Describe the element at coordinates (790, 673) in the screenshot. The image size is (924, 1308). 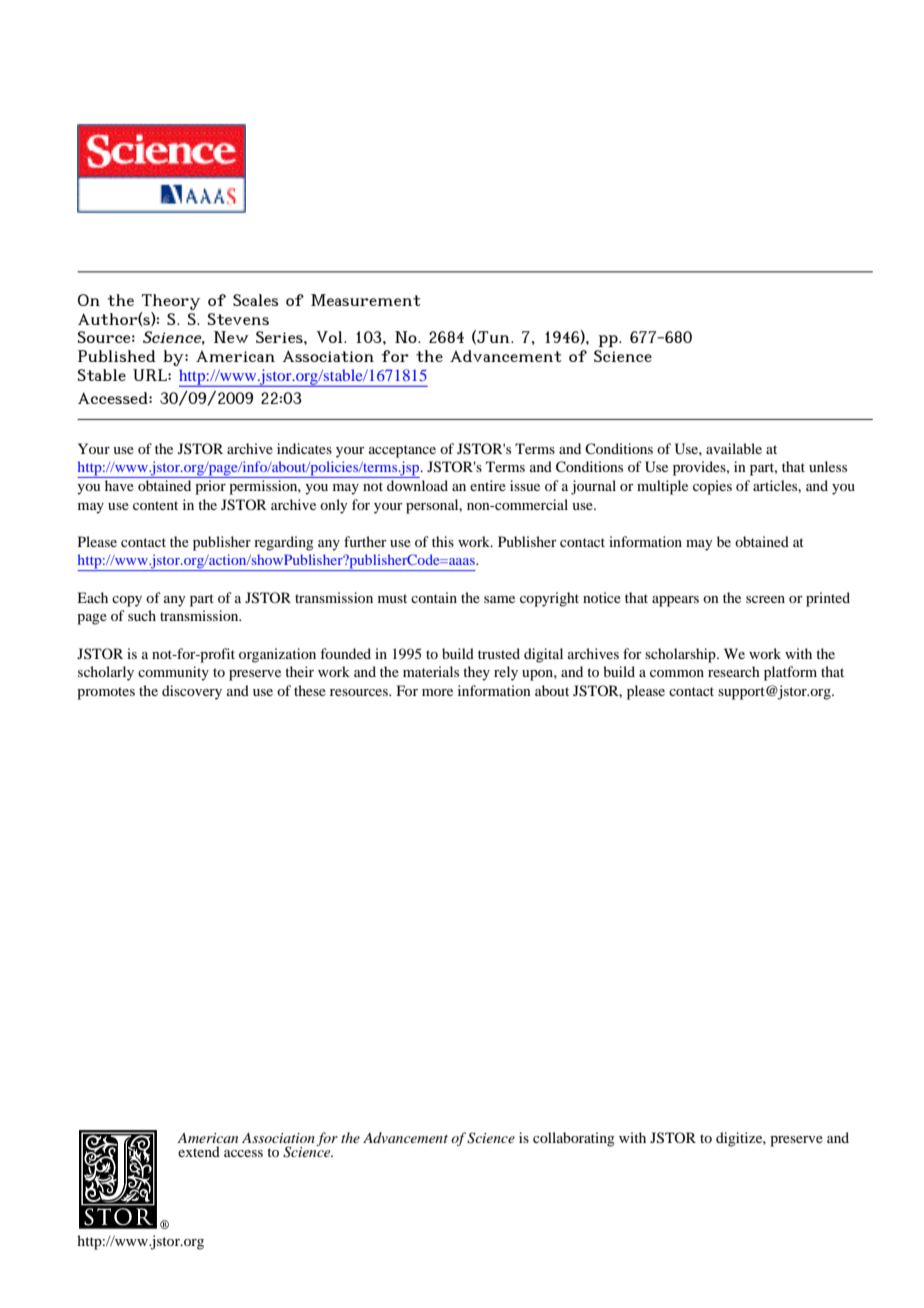
I see `platform` at that location.
